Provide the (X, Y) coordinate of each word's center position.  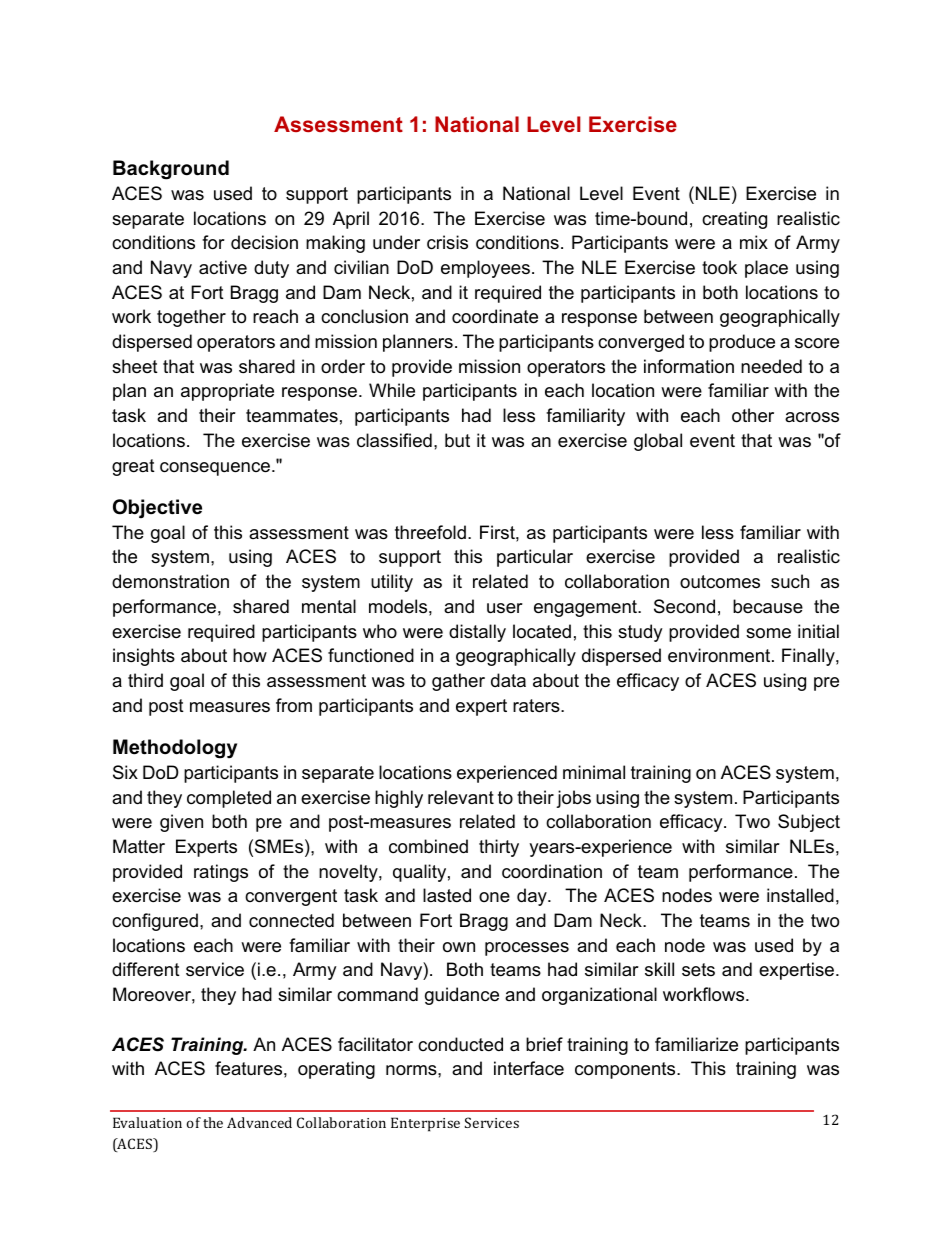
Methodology (175, 749)
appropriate (227, 392)
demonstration (170, 581)
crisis (447, 242)
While (392, 390)
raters (537, 706)
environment (720, 655)
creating (734, 220)
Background (171, 170)
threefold (430, 532)
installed (800, 895)
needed (771, 366)
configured (155, 922)
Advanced (259, 1122)
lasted (447, 895)
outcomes (720, 582)
